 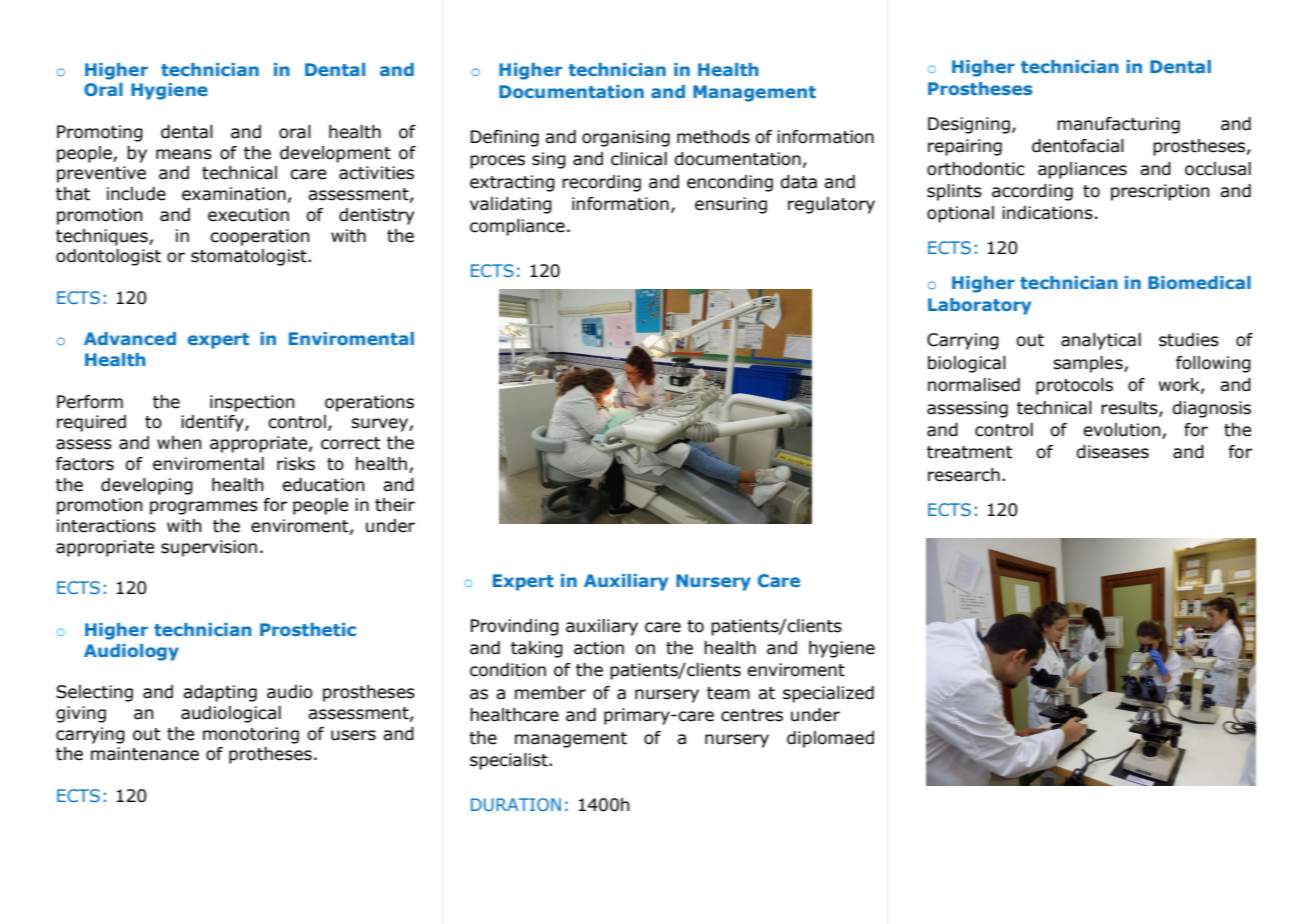 What do you see at coordinates (184, 154) in the screenshot?
I see `means` at bounding box center [184, 154].
